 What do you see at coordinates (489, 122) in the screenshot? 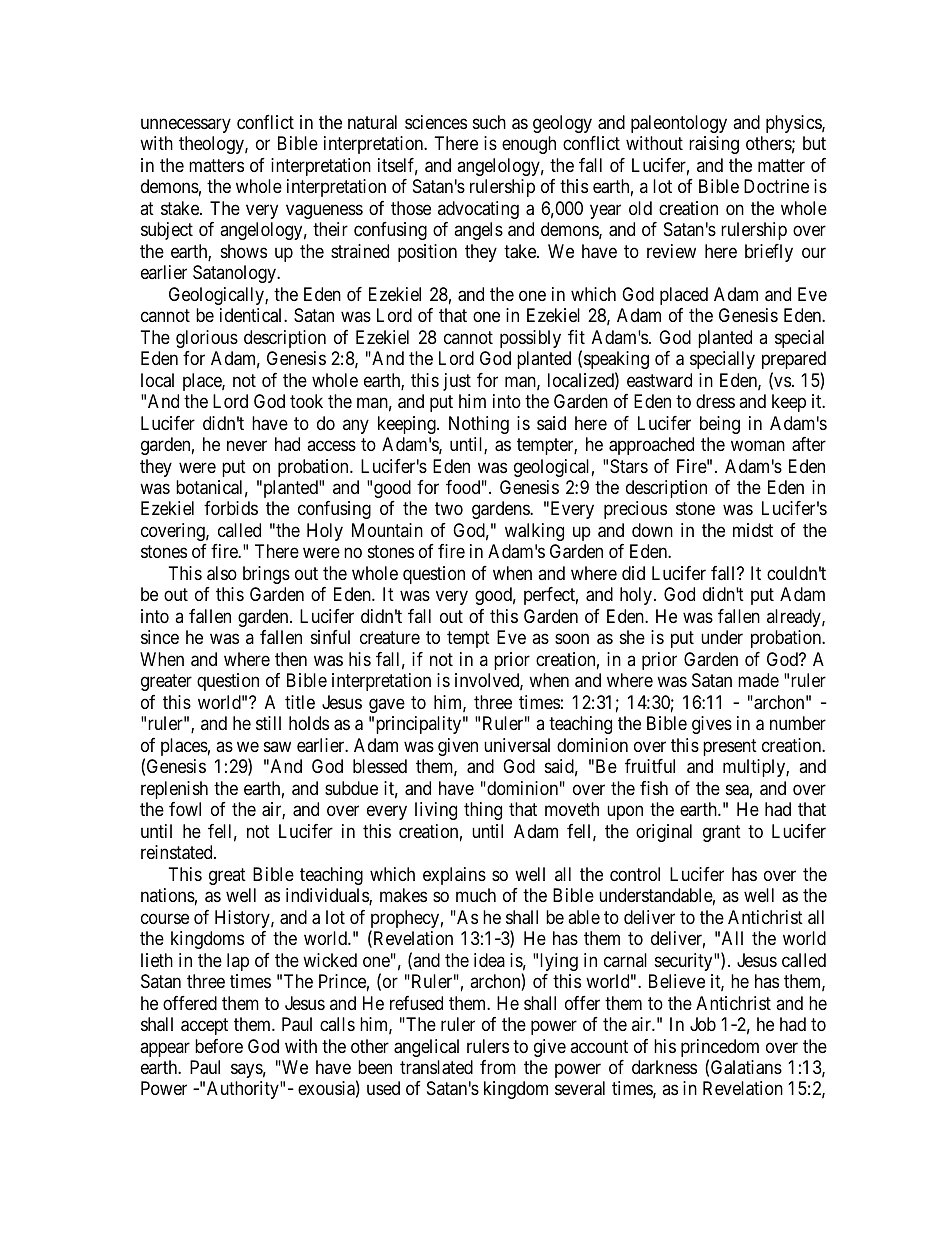
I see `such` at bounding box center [489, 122].
